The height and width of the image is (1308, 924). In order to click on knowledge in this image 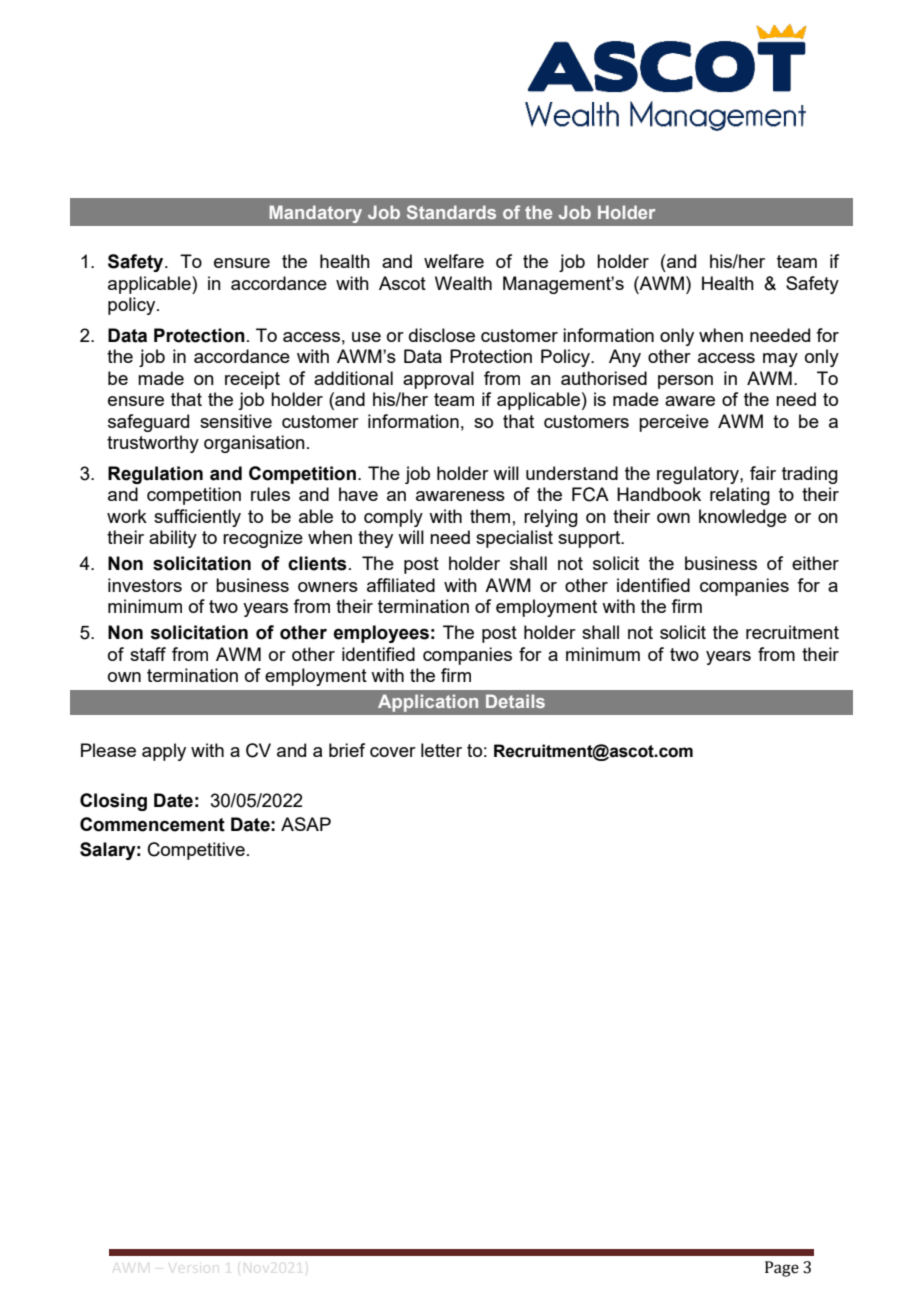, I will do `click(743, 518)`.
